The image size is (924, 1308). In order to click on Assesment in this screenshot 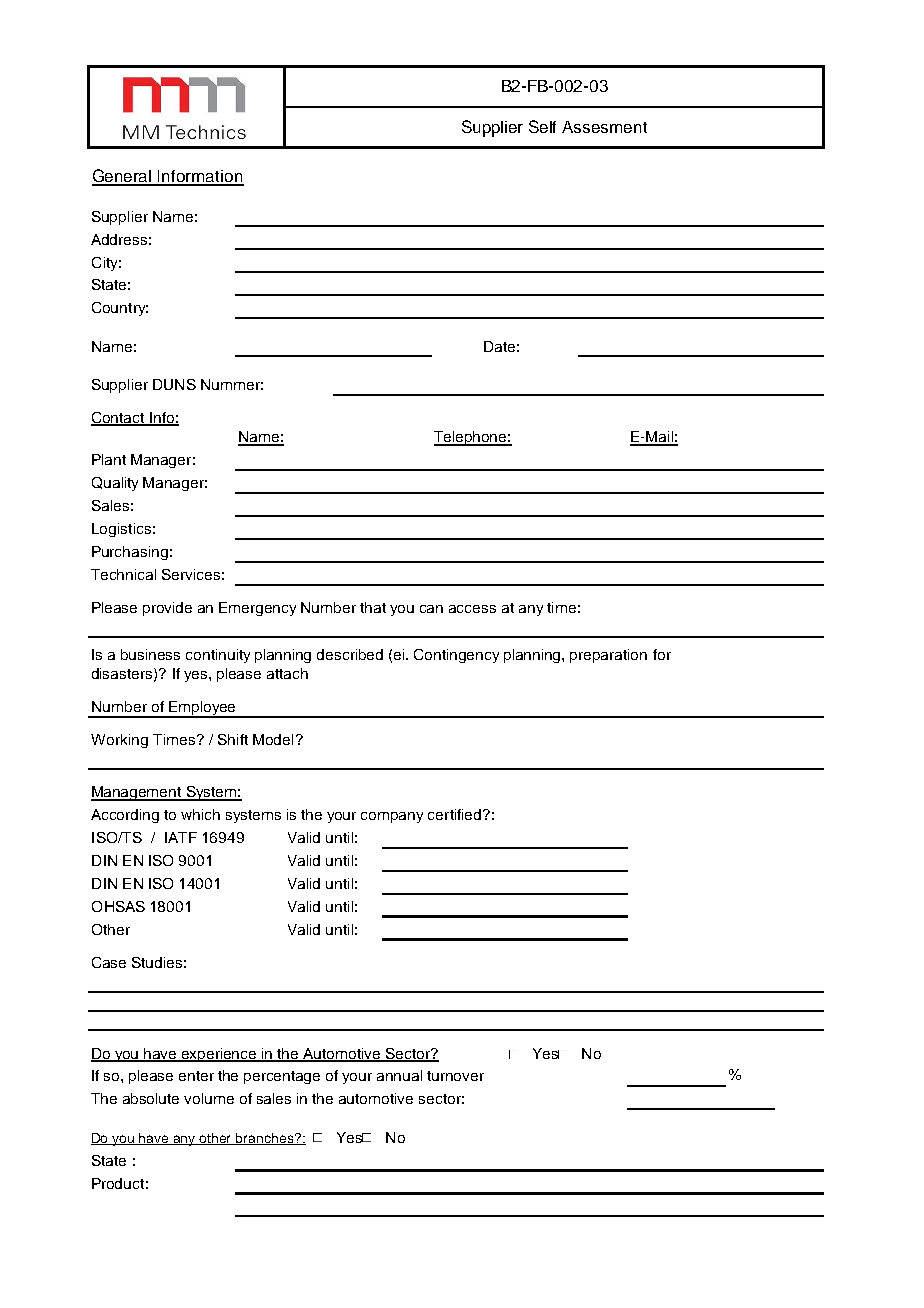, I will do `click(604, 127)`.
